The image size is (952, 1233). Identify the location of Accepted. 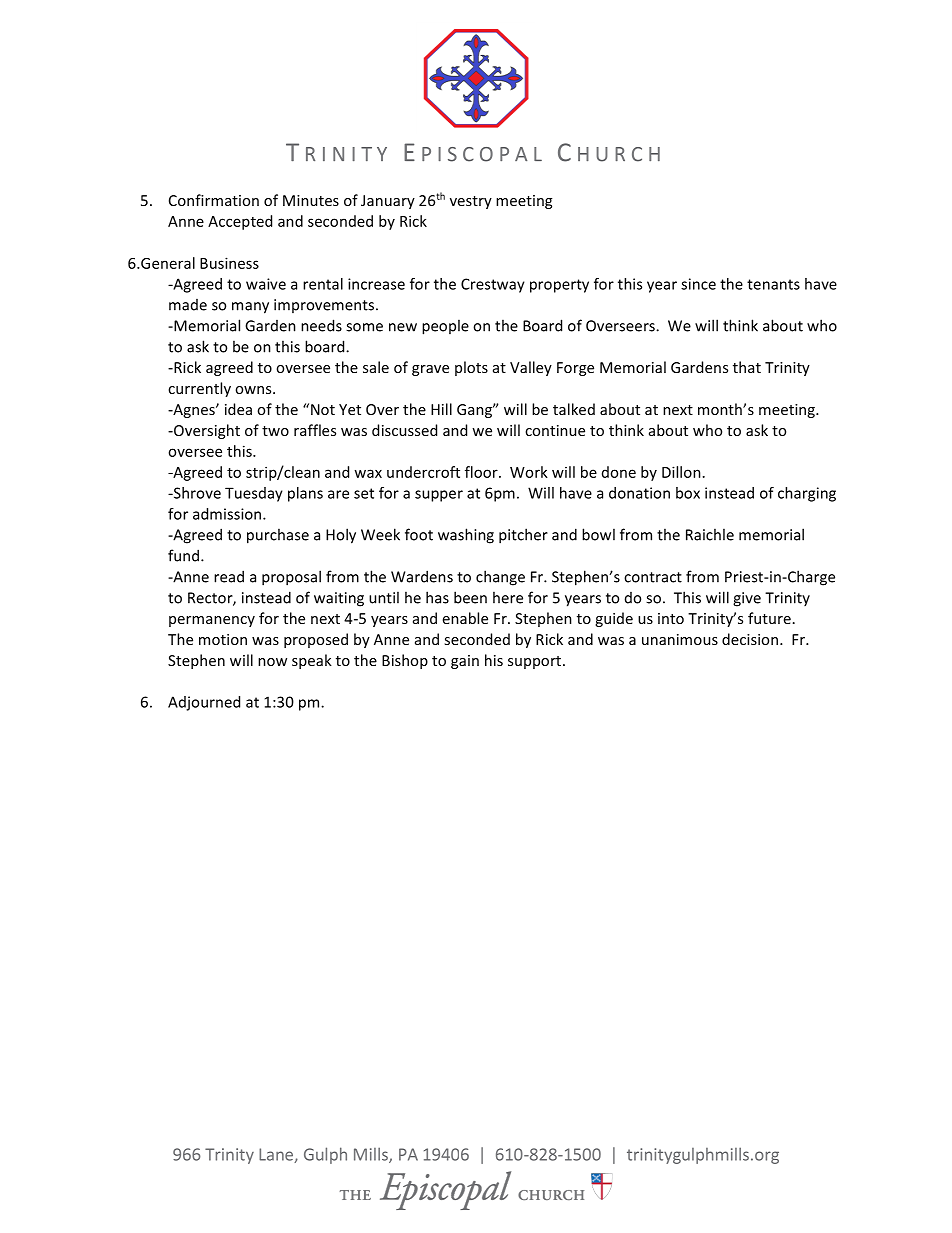
(240, 222).
